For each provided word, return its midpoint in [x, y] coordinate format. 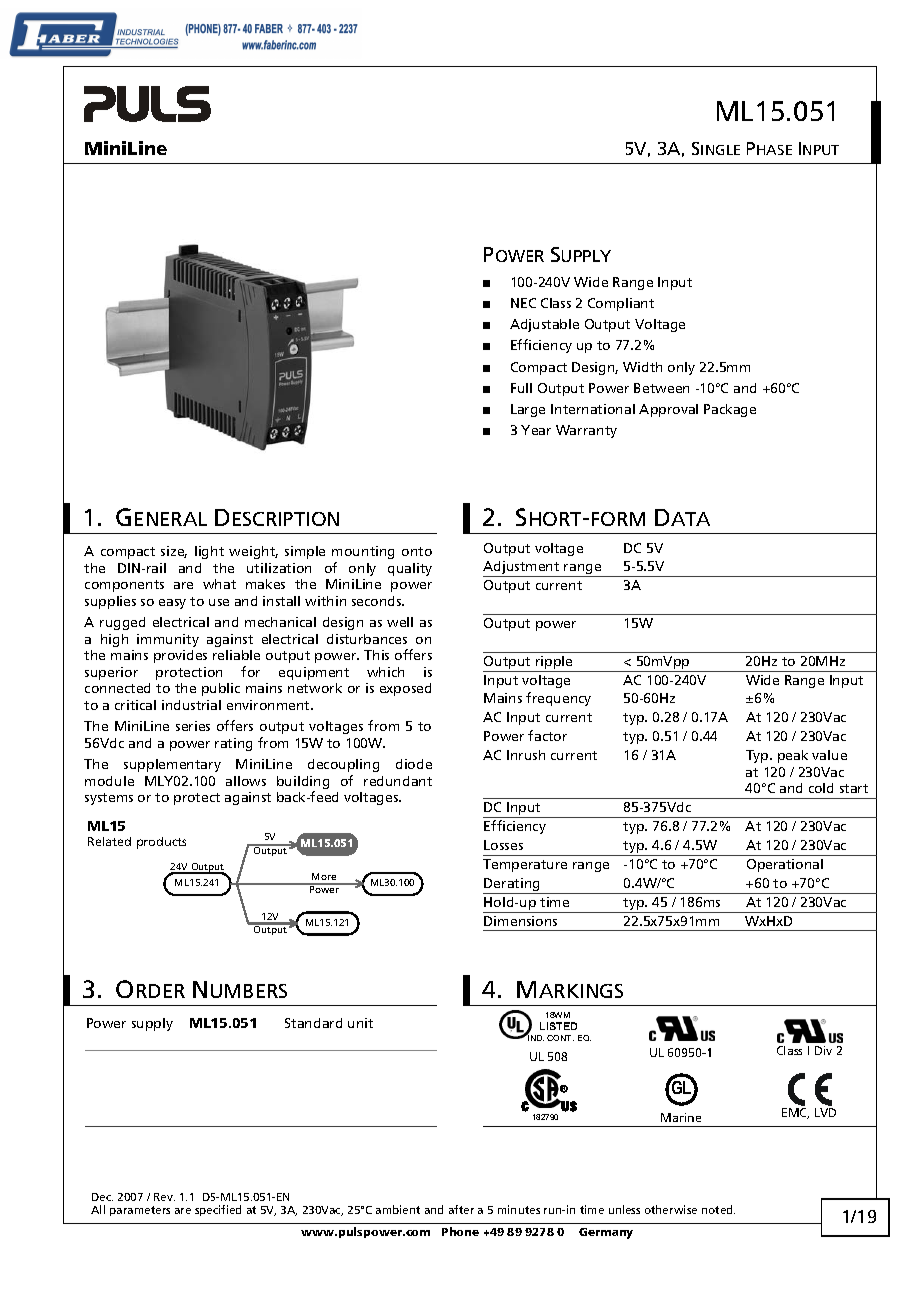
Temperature [525, 865]
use [219, 602]
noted [718, 1209]
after [461, 1209]
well [400, 622]
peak [793, 756]
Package [730, 410]
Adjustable [544, 325]
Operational [785, 865]
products [161, 843]
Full [521, 388]
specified [218, 1210]
